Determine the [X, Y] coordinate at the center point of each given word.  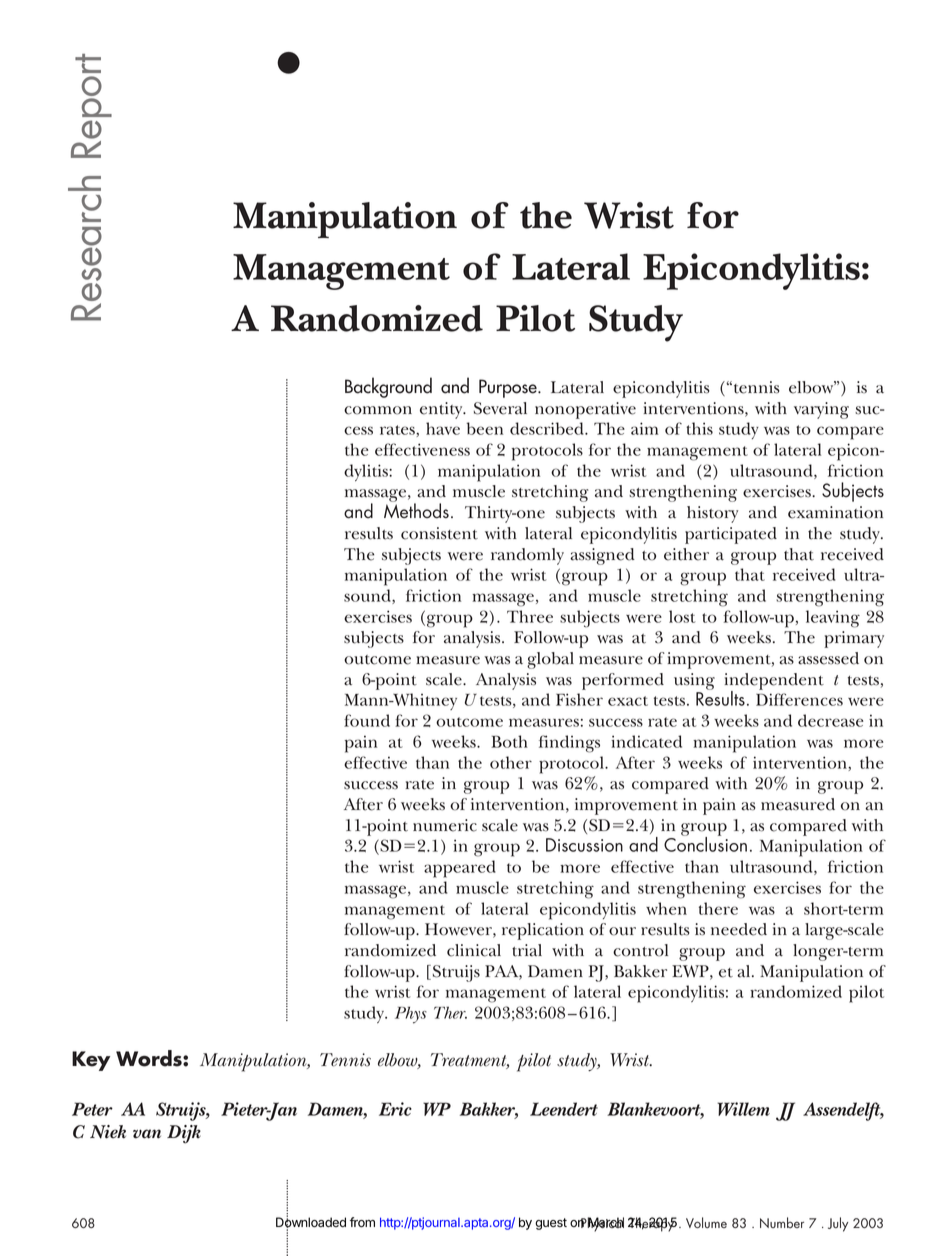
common [378, 410]
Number [782, 1222]
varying [821, 410]
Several [500, 408]
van [147, 1134]
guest [551, 1224]
